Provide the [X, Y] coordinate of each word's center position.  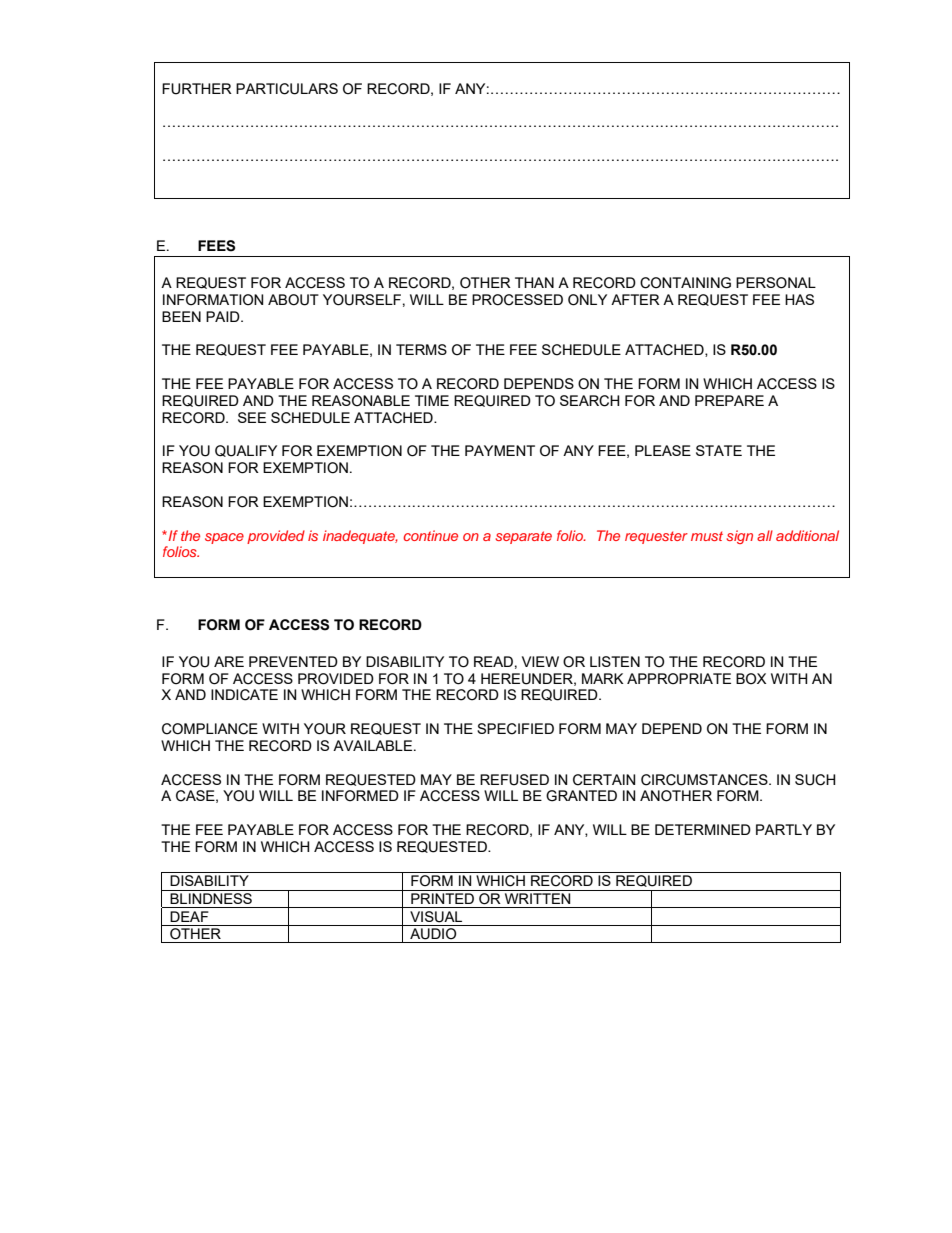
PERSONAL [776, 283]
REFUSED [514, 780]
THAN [534, 282]
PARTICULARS [287, 89]
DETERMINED [703, 829]
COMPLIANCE [210, 729]
